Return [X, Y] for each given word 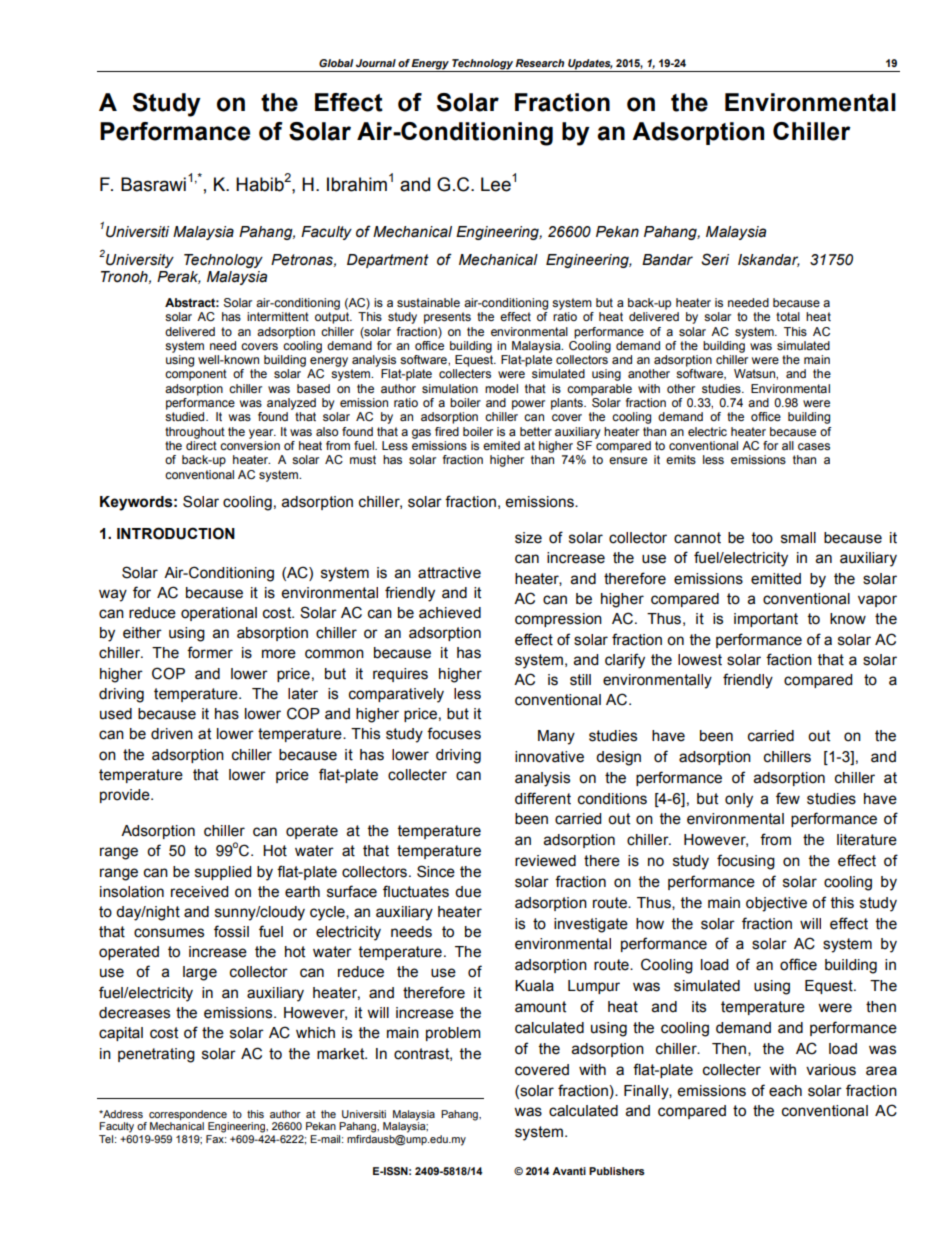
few [788, 798]
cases [814, 446]
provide [126, 796]
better [536, 431]
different [543, 798]
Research [539, 63]
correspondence [189, 1116]
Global [336, 63]
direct [201, 445]
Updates [589, 65]
